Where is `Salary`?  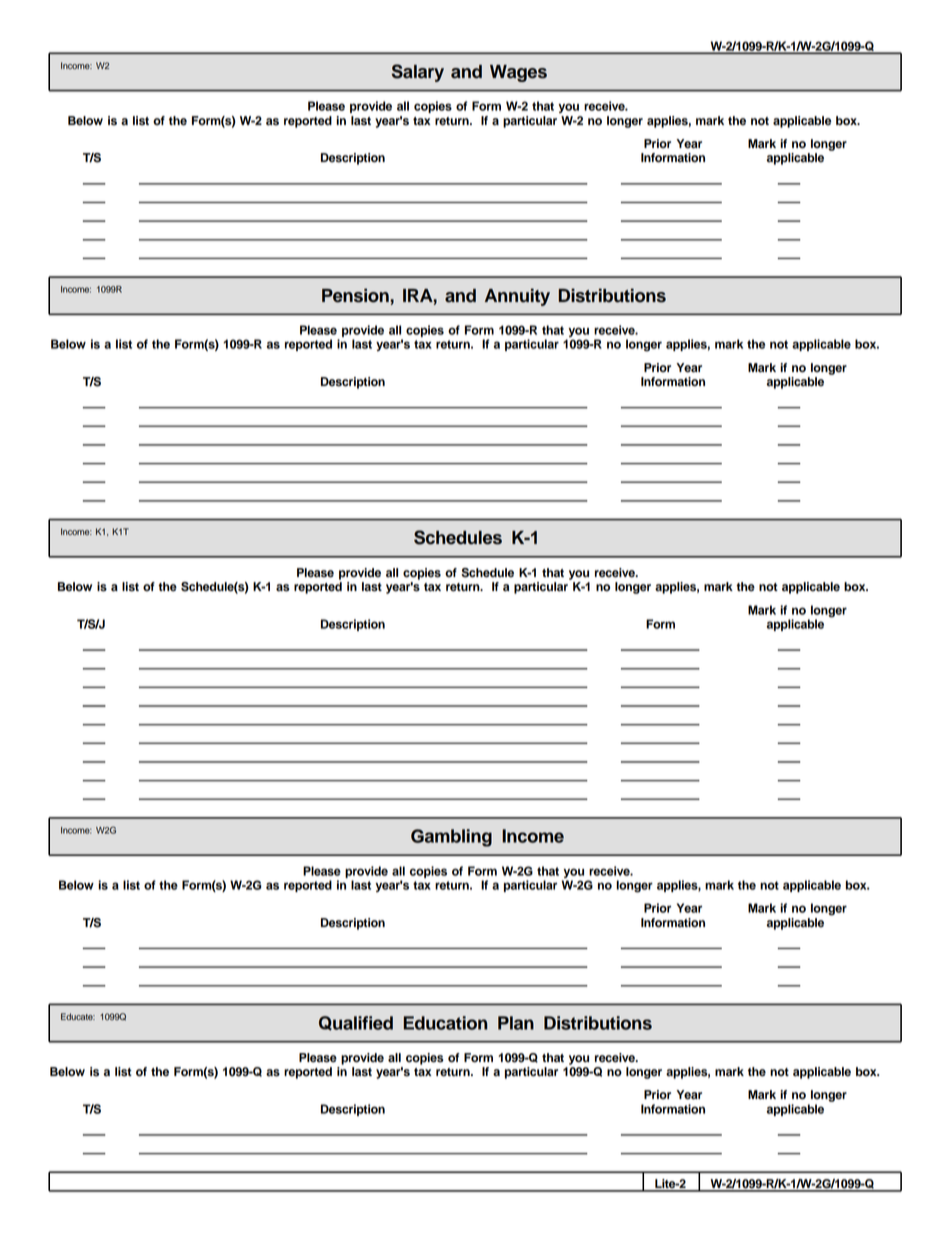
Salary is located at coordinates (417, 73).
